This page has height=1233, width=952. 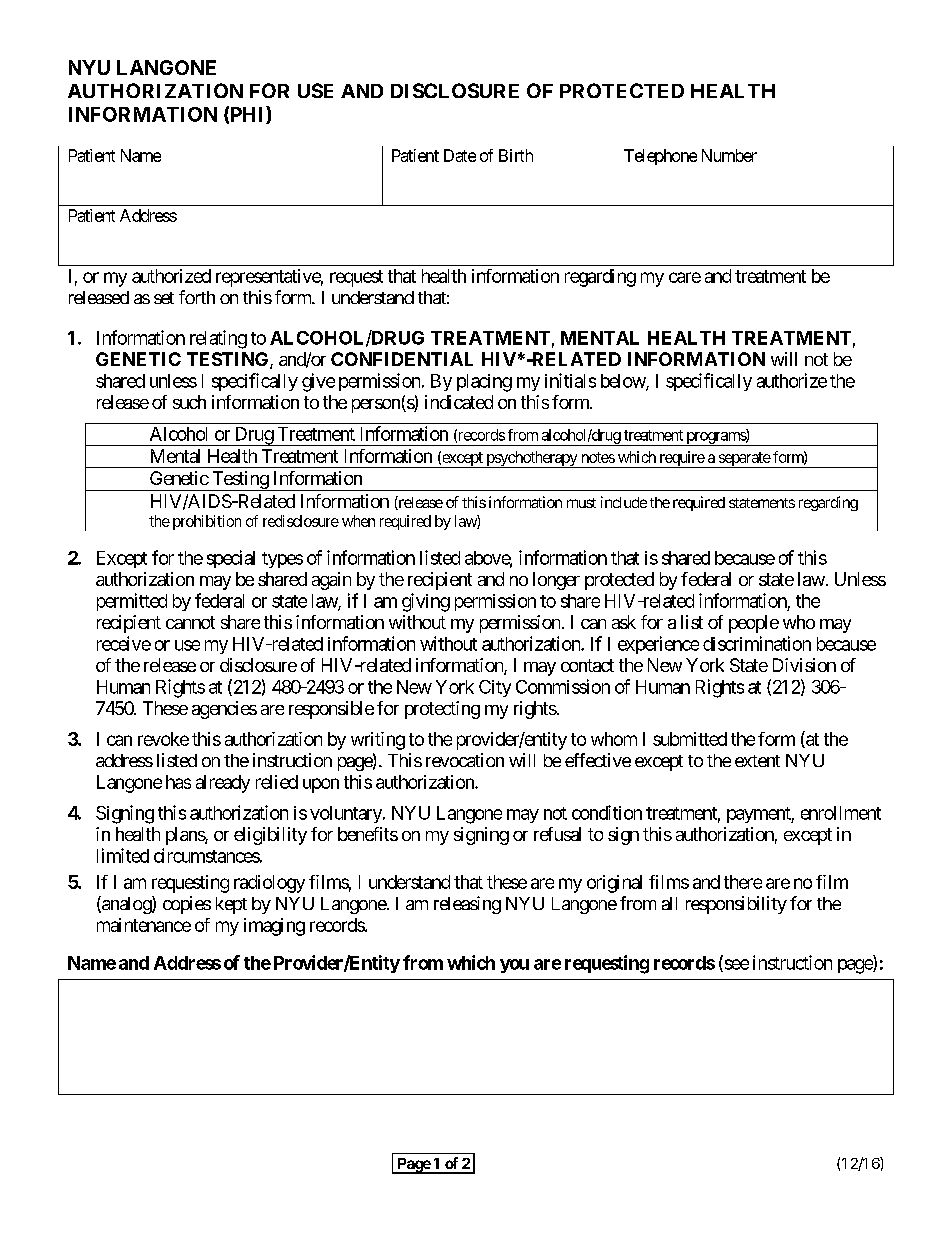 What do you see at coordinates (224, 710) in the page?
I see `agencies` at bounding box center [224, 710].
